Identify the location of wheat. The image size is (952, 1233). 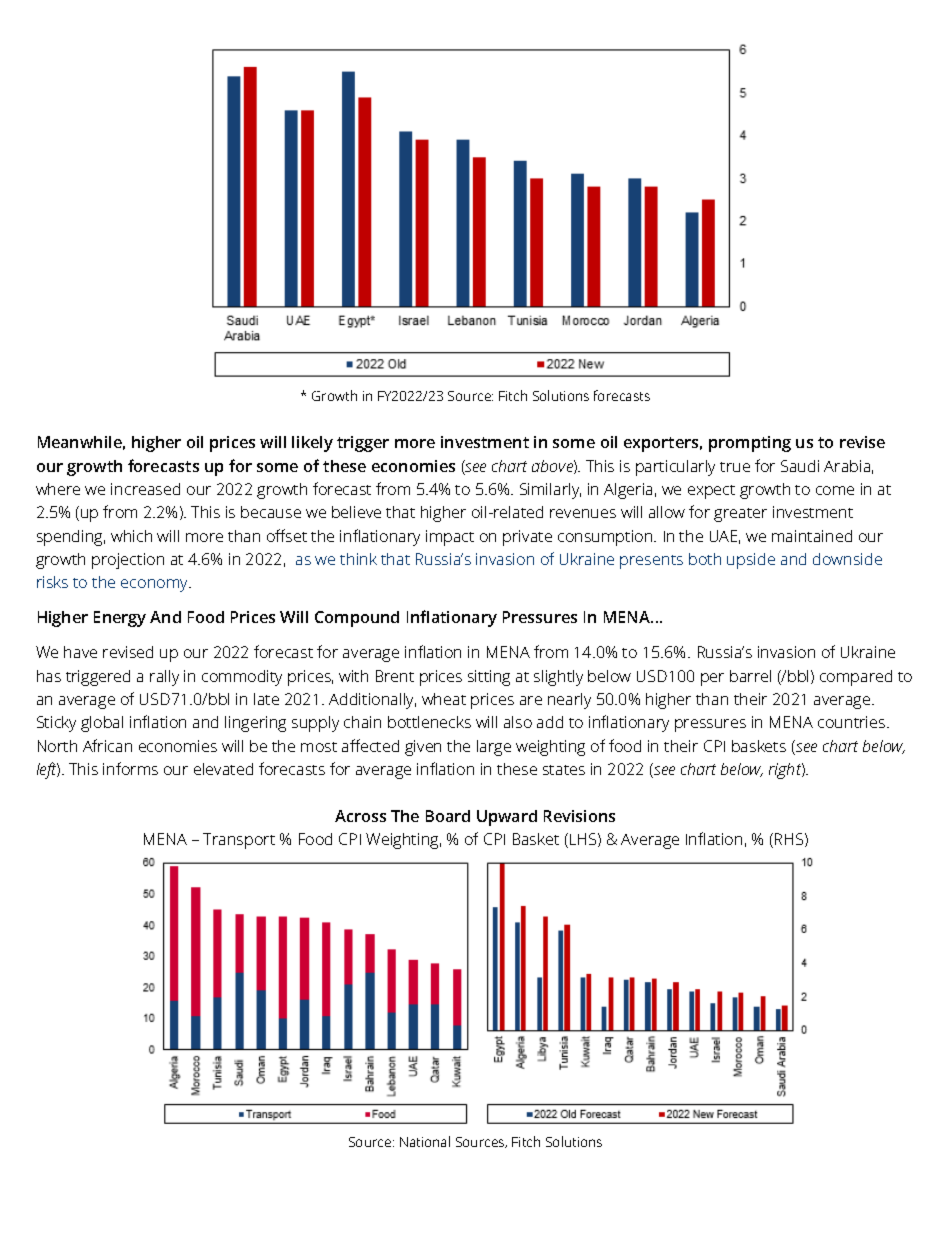
(444, 699).
